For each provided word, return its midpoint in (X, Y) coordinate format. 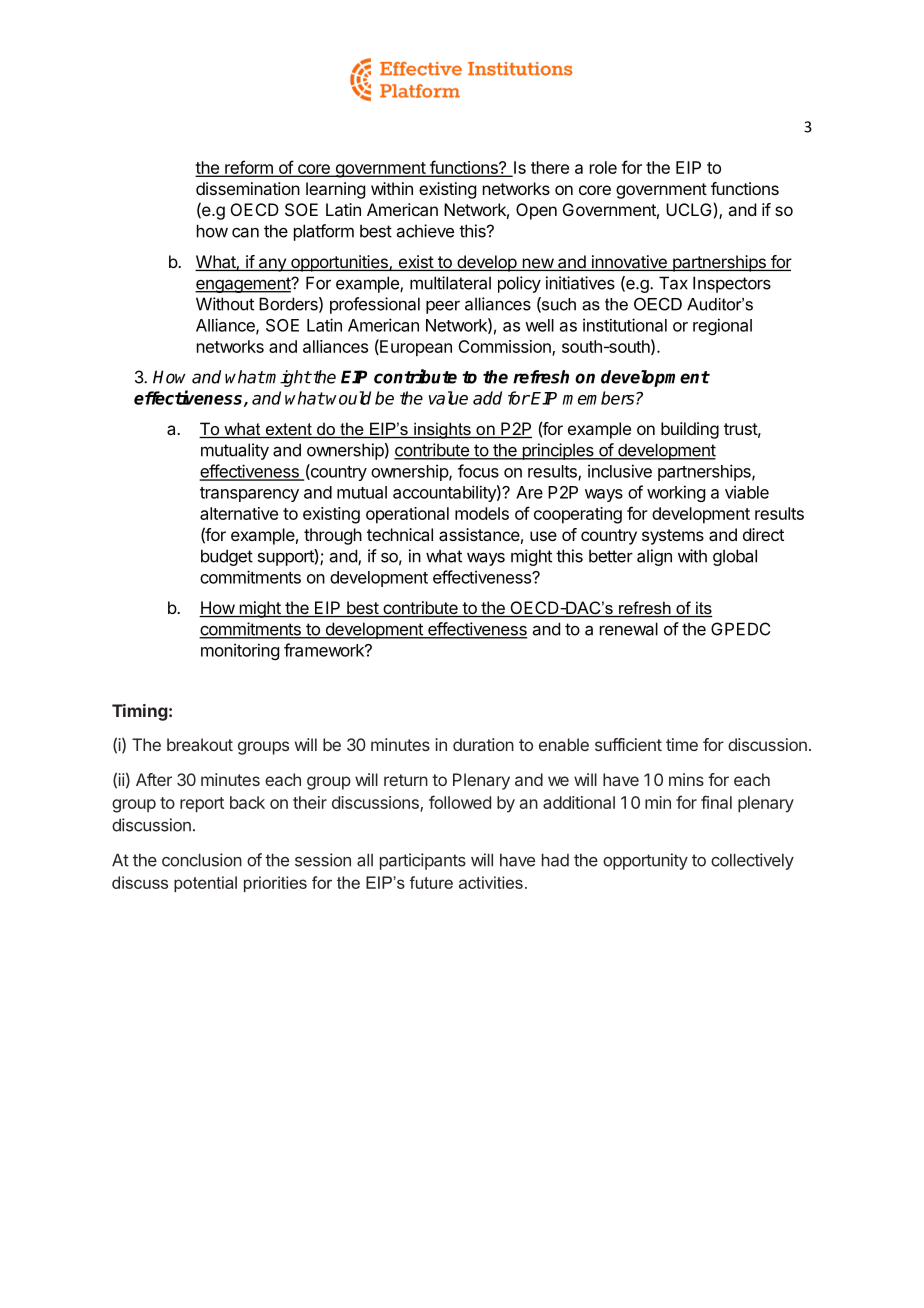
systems (673, 537)
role (603, 167)
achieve (425, 231)
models (482, 513)
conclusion (202, 860)
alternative (239, 513)
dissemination (248, 188)
